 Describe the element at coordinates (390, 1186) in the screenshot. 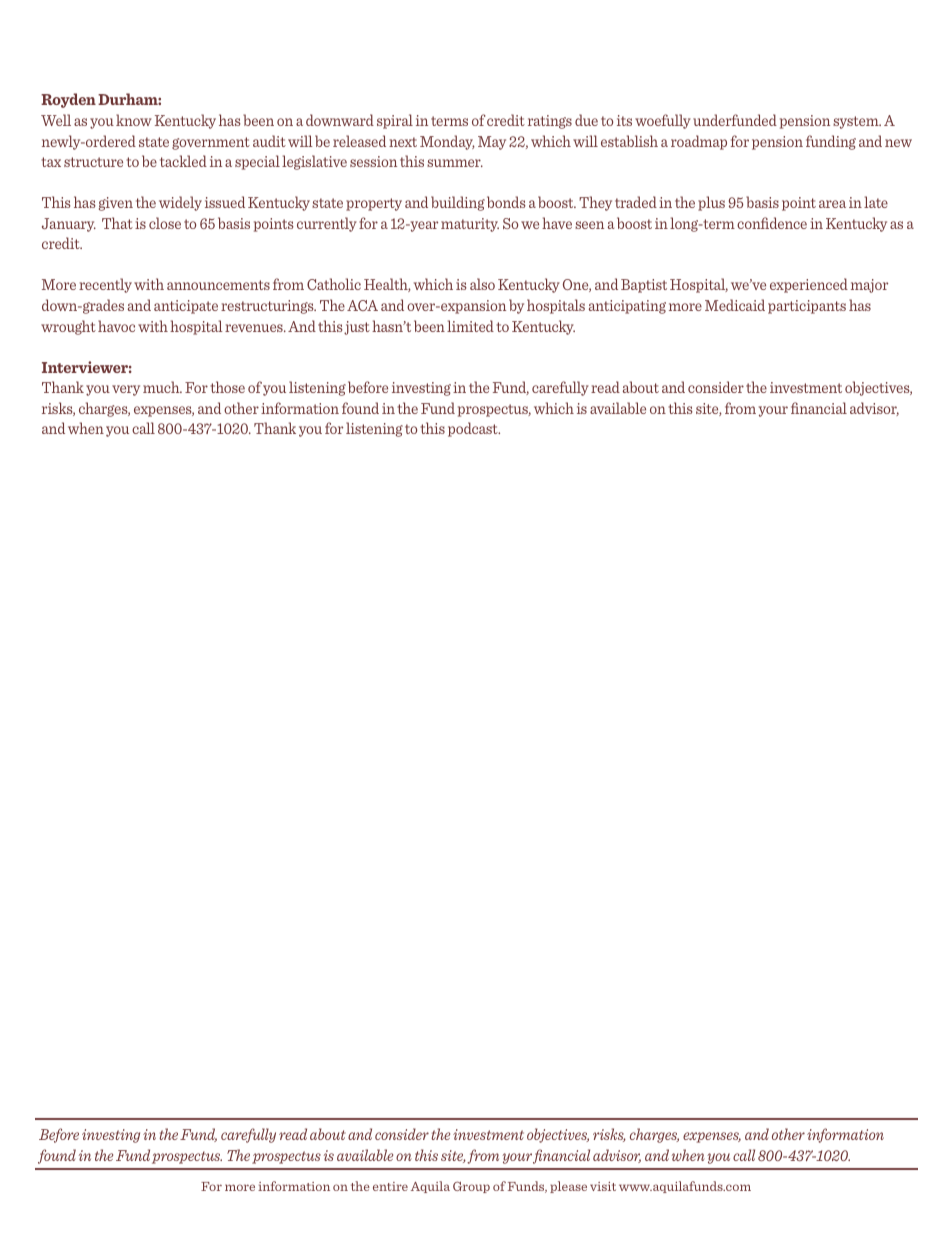

I see `entire` at that location.
